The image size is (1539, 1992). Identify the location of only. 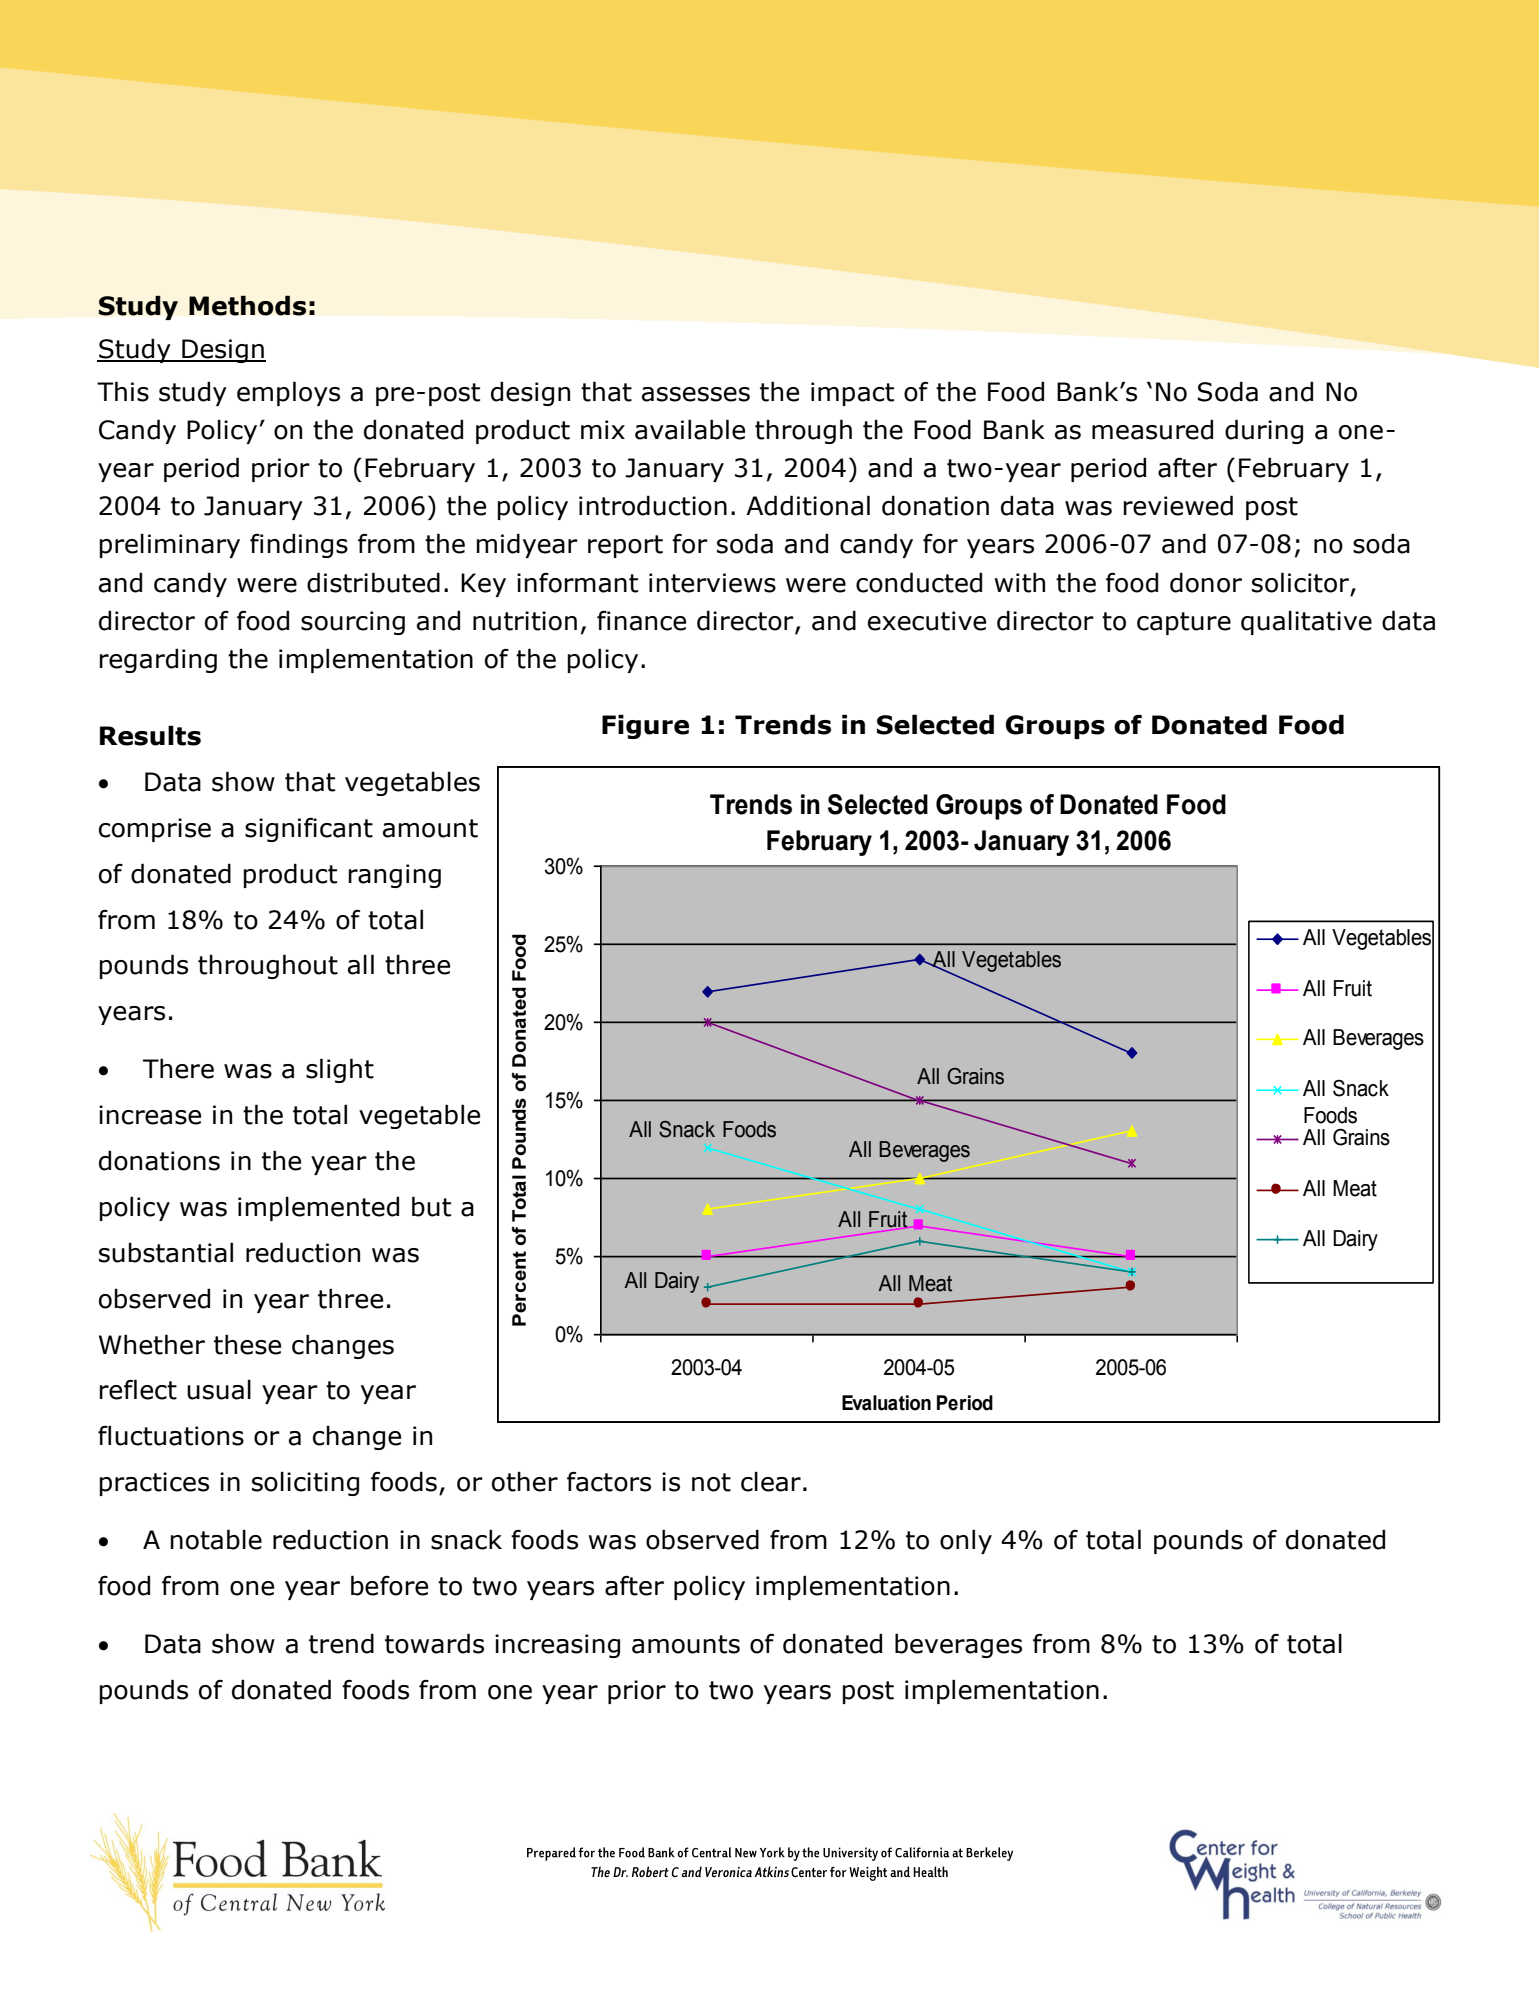
(966, 1541).
